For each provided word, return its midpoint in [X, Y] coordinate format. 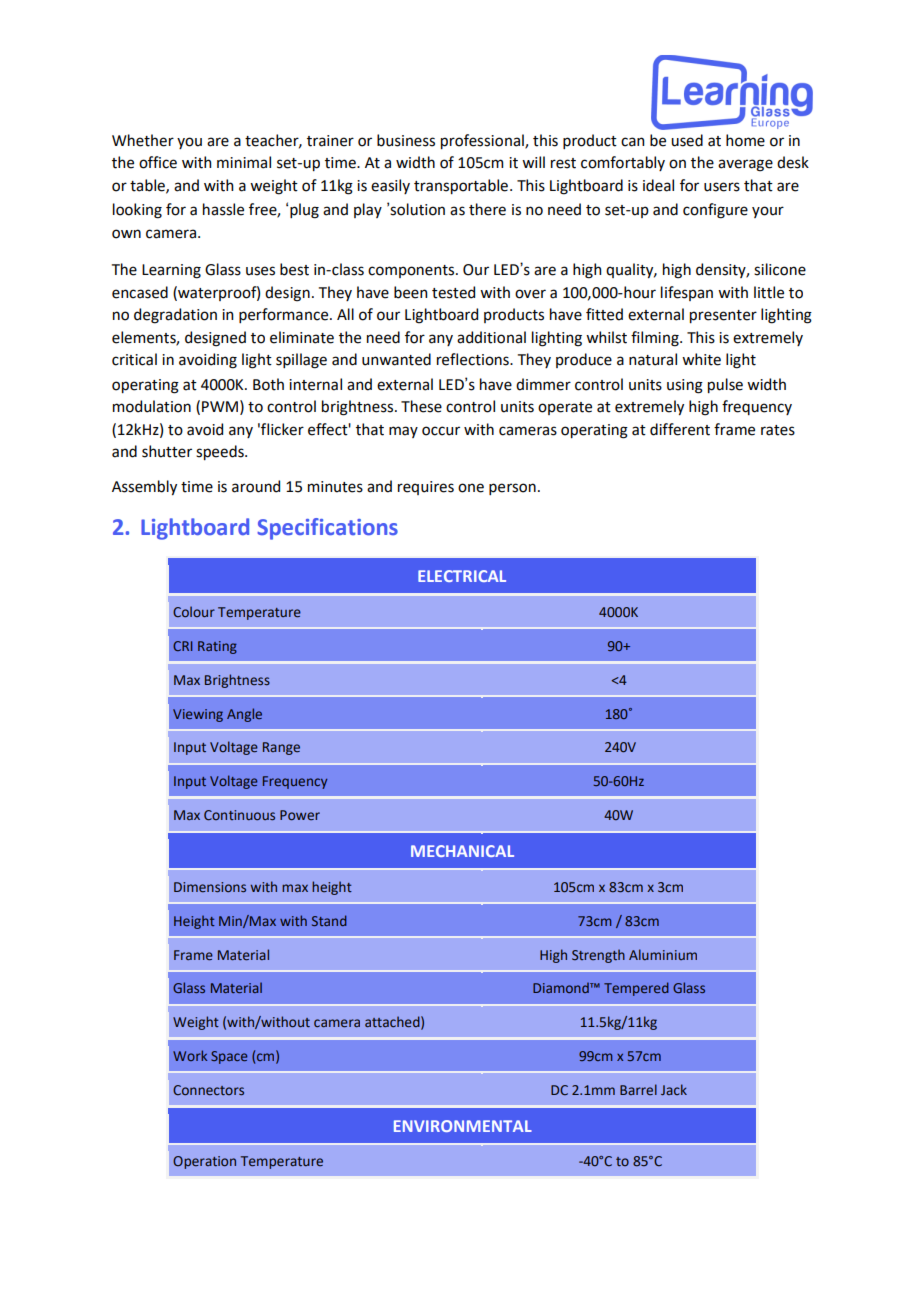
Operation [204, 1162]
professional [483, 141]
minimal [244, 162]
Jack [674, 1089]
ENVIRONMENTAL [463, 1126]
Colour [194, 611]
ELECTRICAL [462, 576]
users [722, 187]
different [680, 429]
